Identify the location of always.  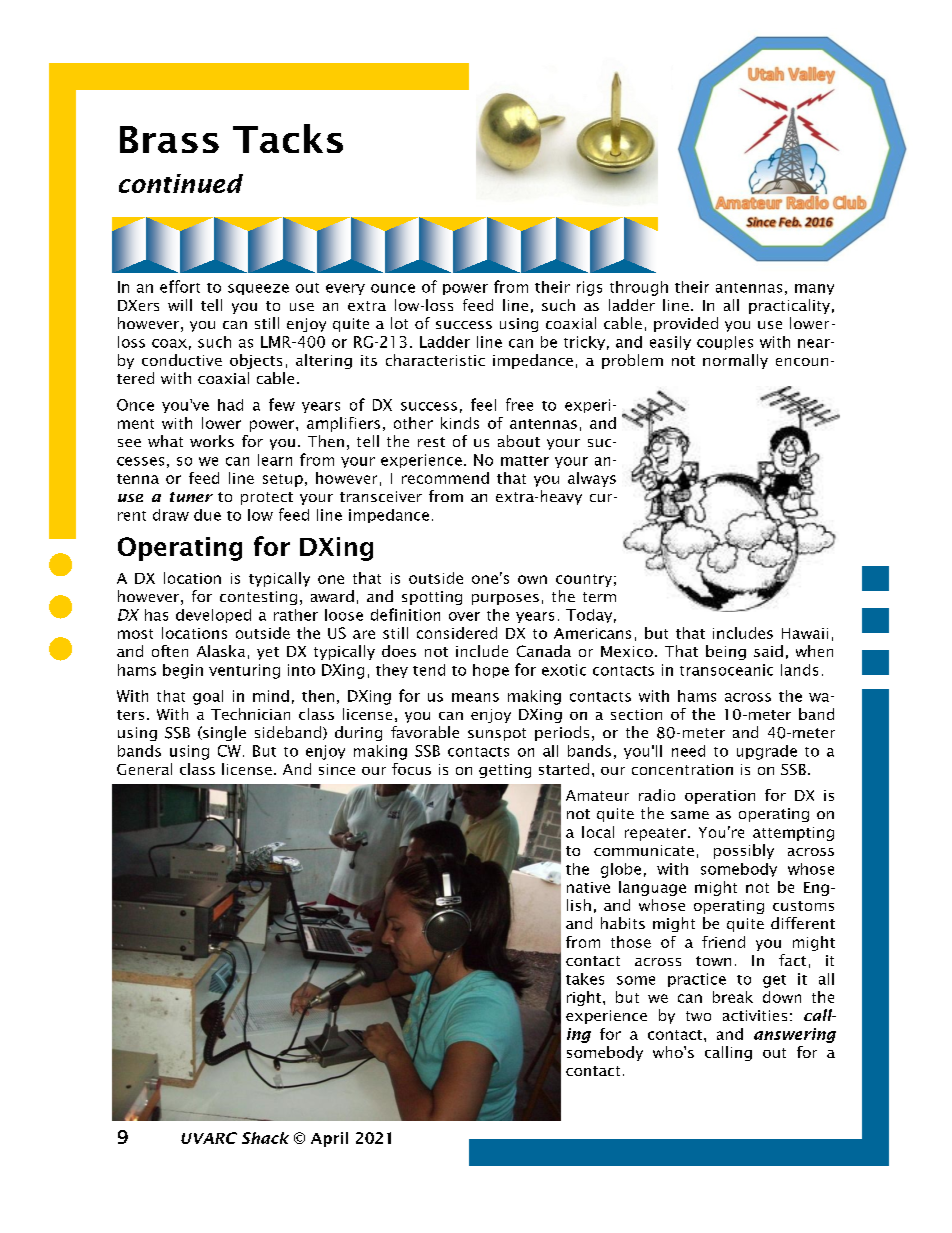
(592, 479).
